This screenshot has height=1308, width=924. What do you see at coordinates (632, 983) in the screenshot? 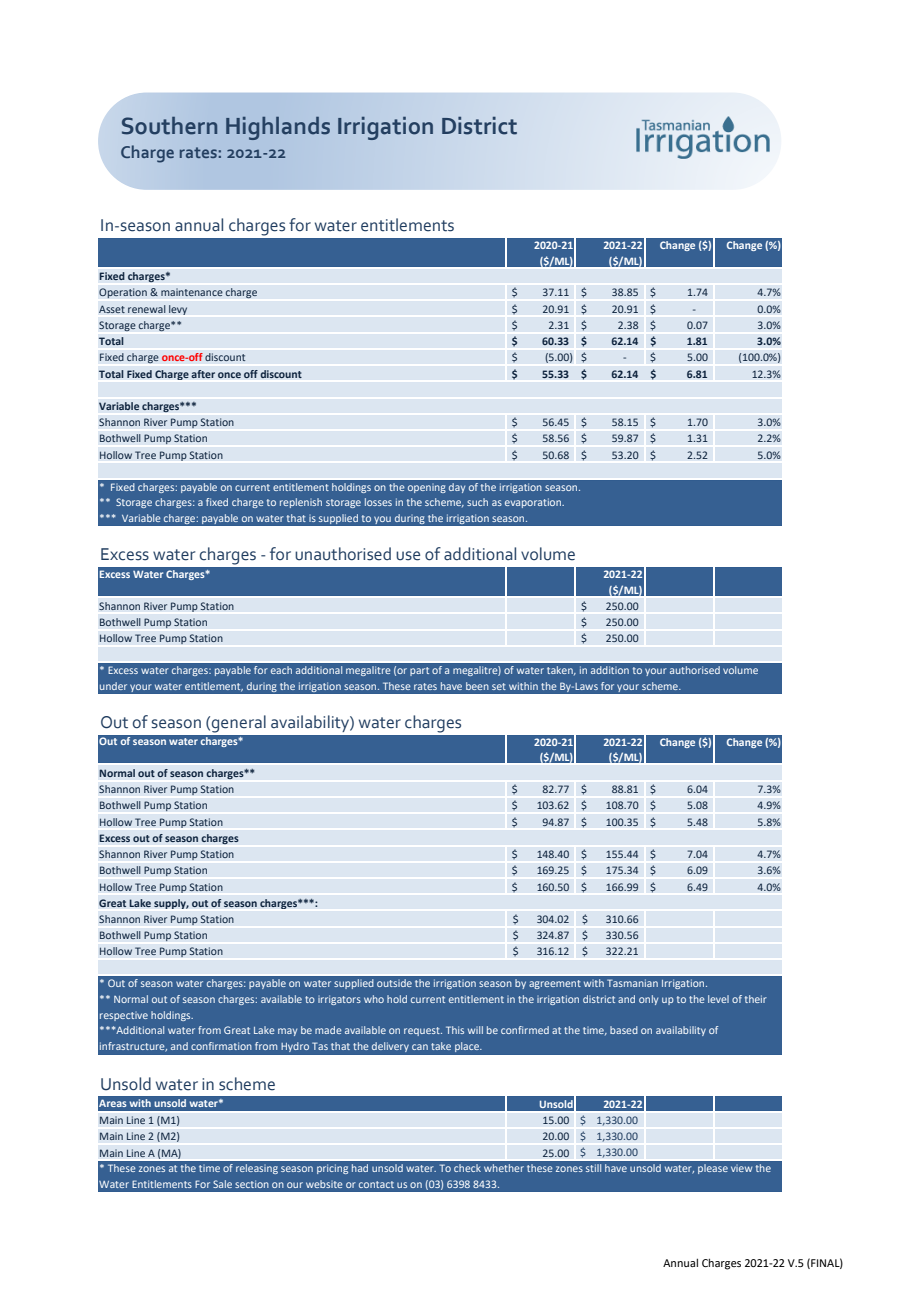
I see `Tasmanian` at bounding box center [632, 983].
